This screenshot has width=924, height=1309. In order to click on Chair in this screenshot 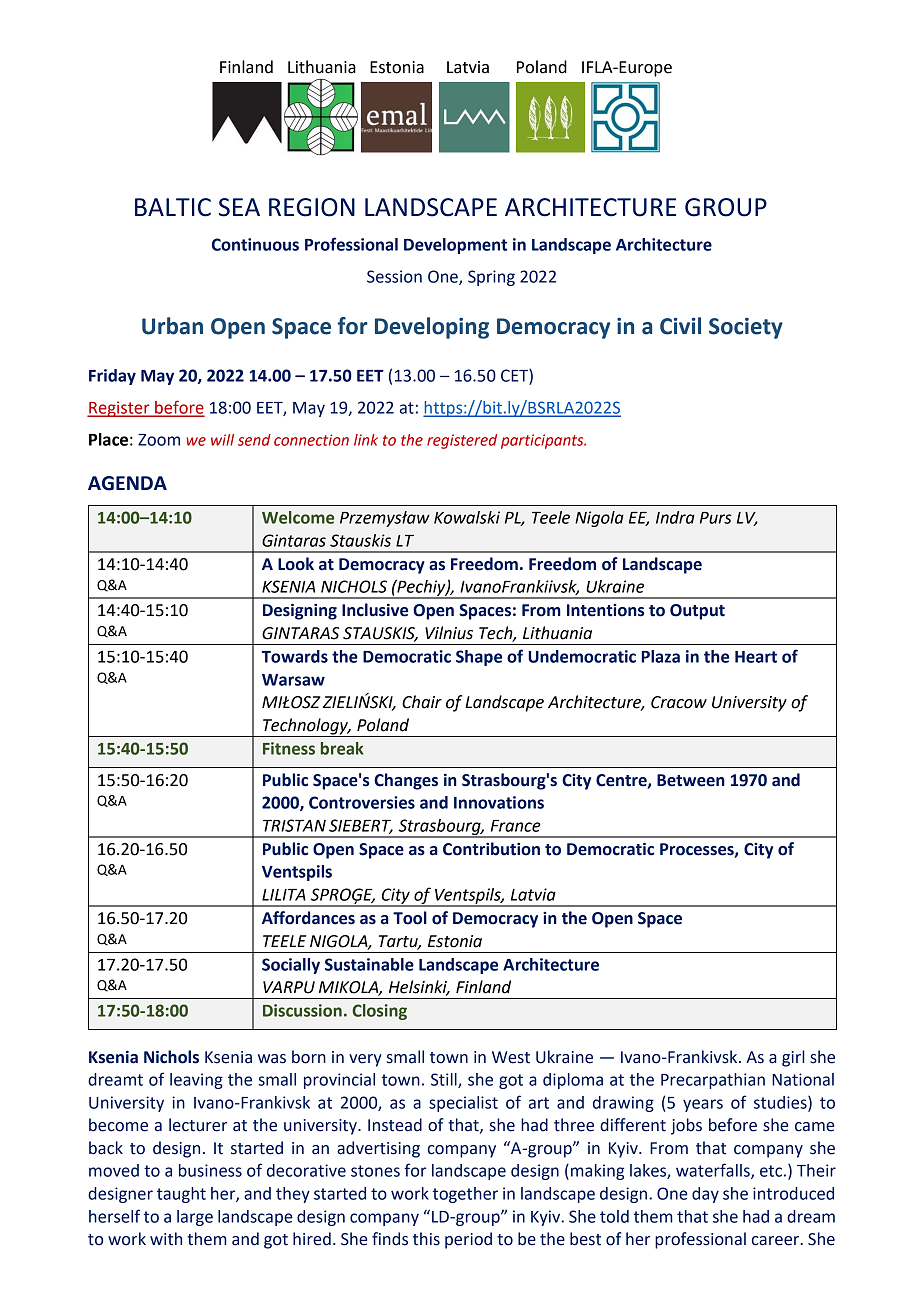, I will do `click(422, 702)`.
